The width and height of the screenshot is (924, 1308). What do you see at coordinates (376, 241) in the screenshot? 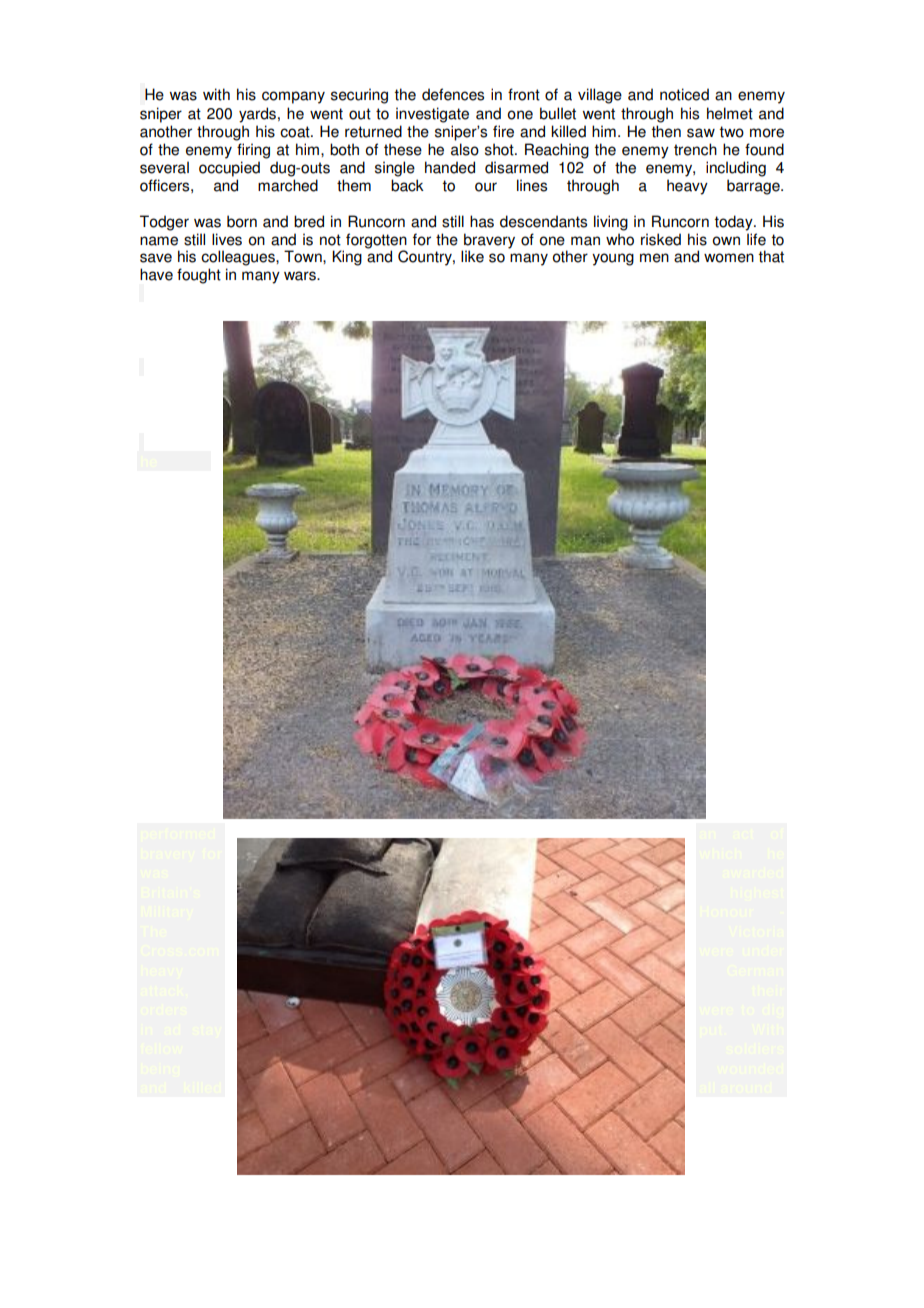
I see `forgotten` at bounding box center [376, 241].
